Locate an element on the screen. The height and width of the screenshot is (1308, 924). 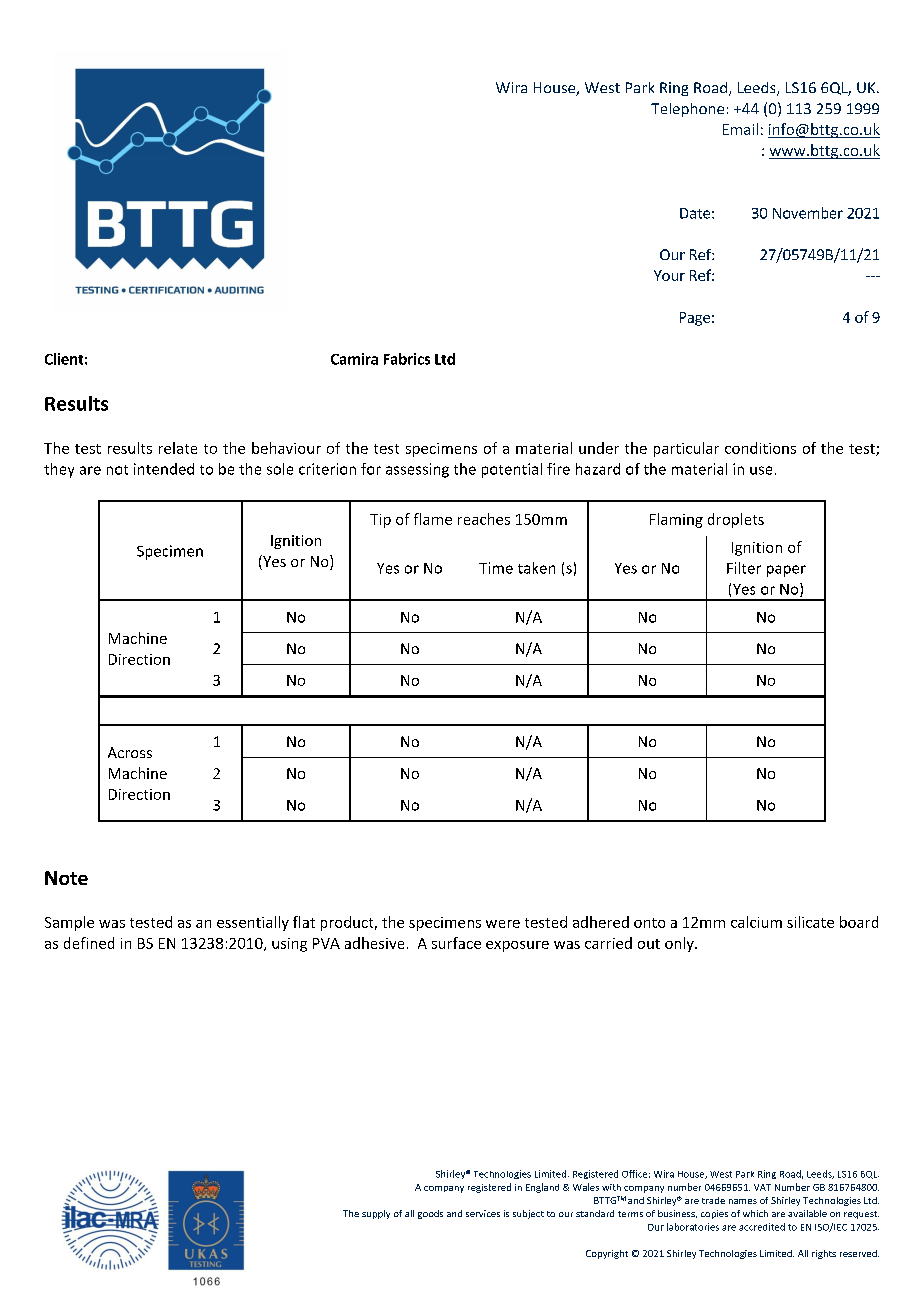
services is located at coordinates (483, 1213).
